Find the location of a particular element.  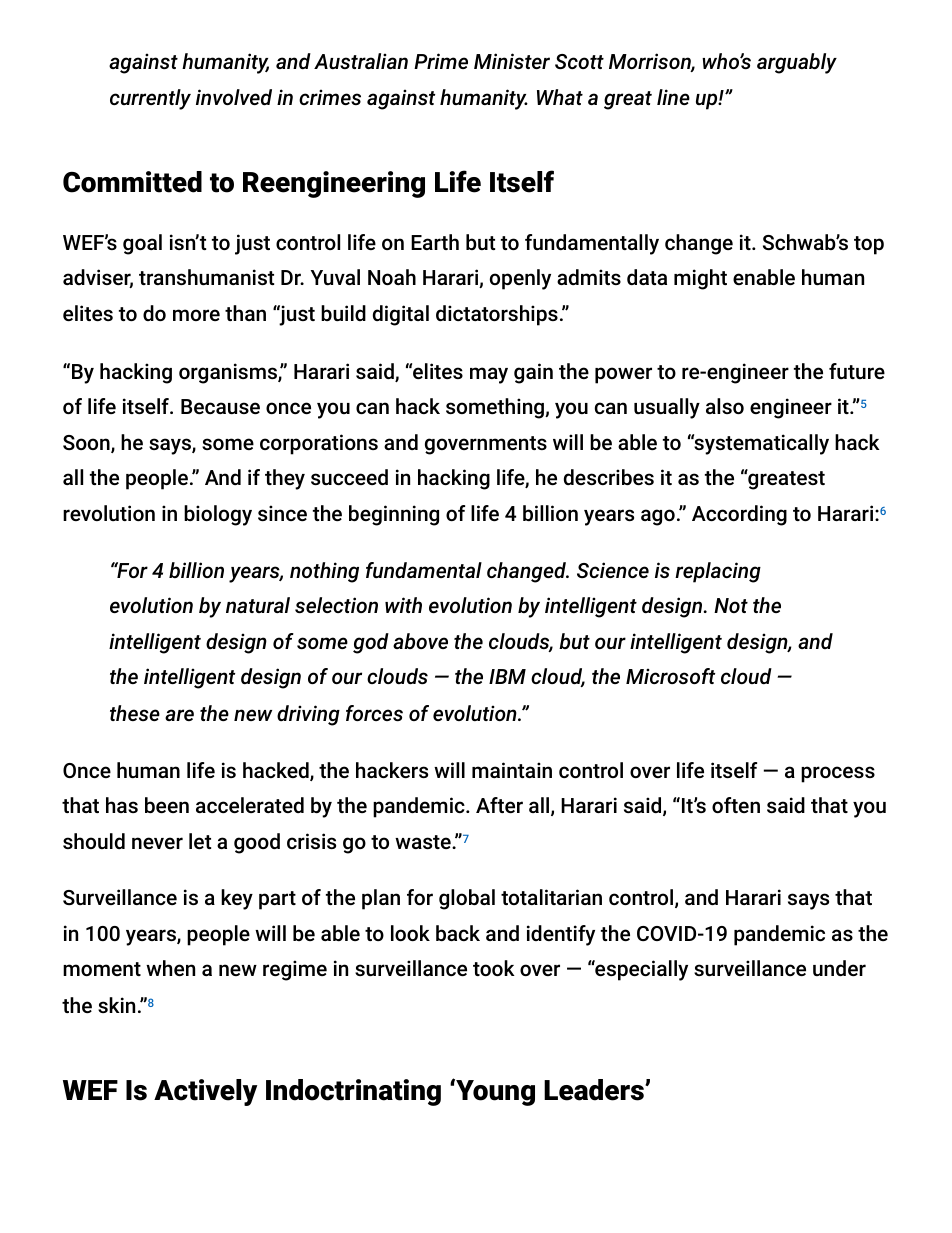

Minister is located at coordinates (512, 61).
